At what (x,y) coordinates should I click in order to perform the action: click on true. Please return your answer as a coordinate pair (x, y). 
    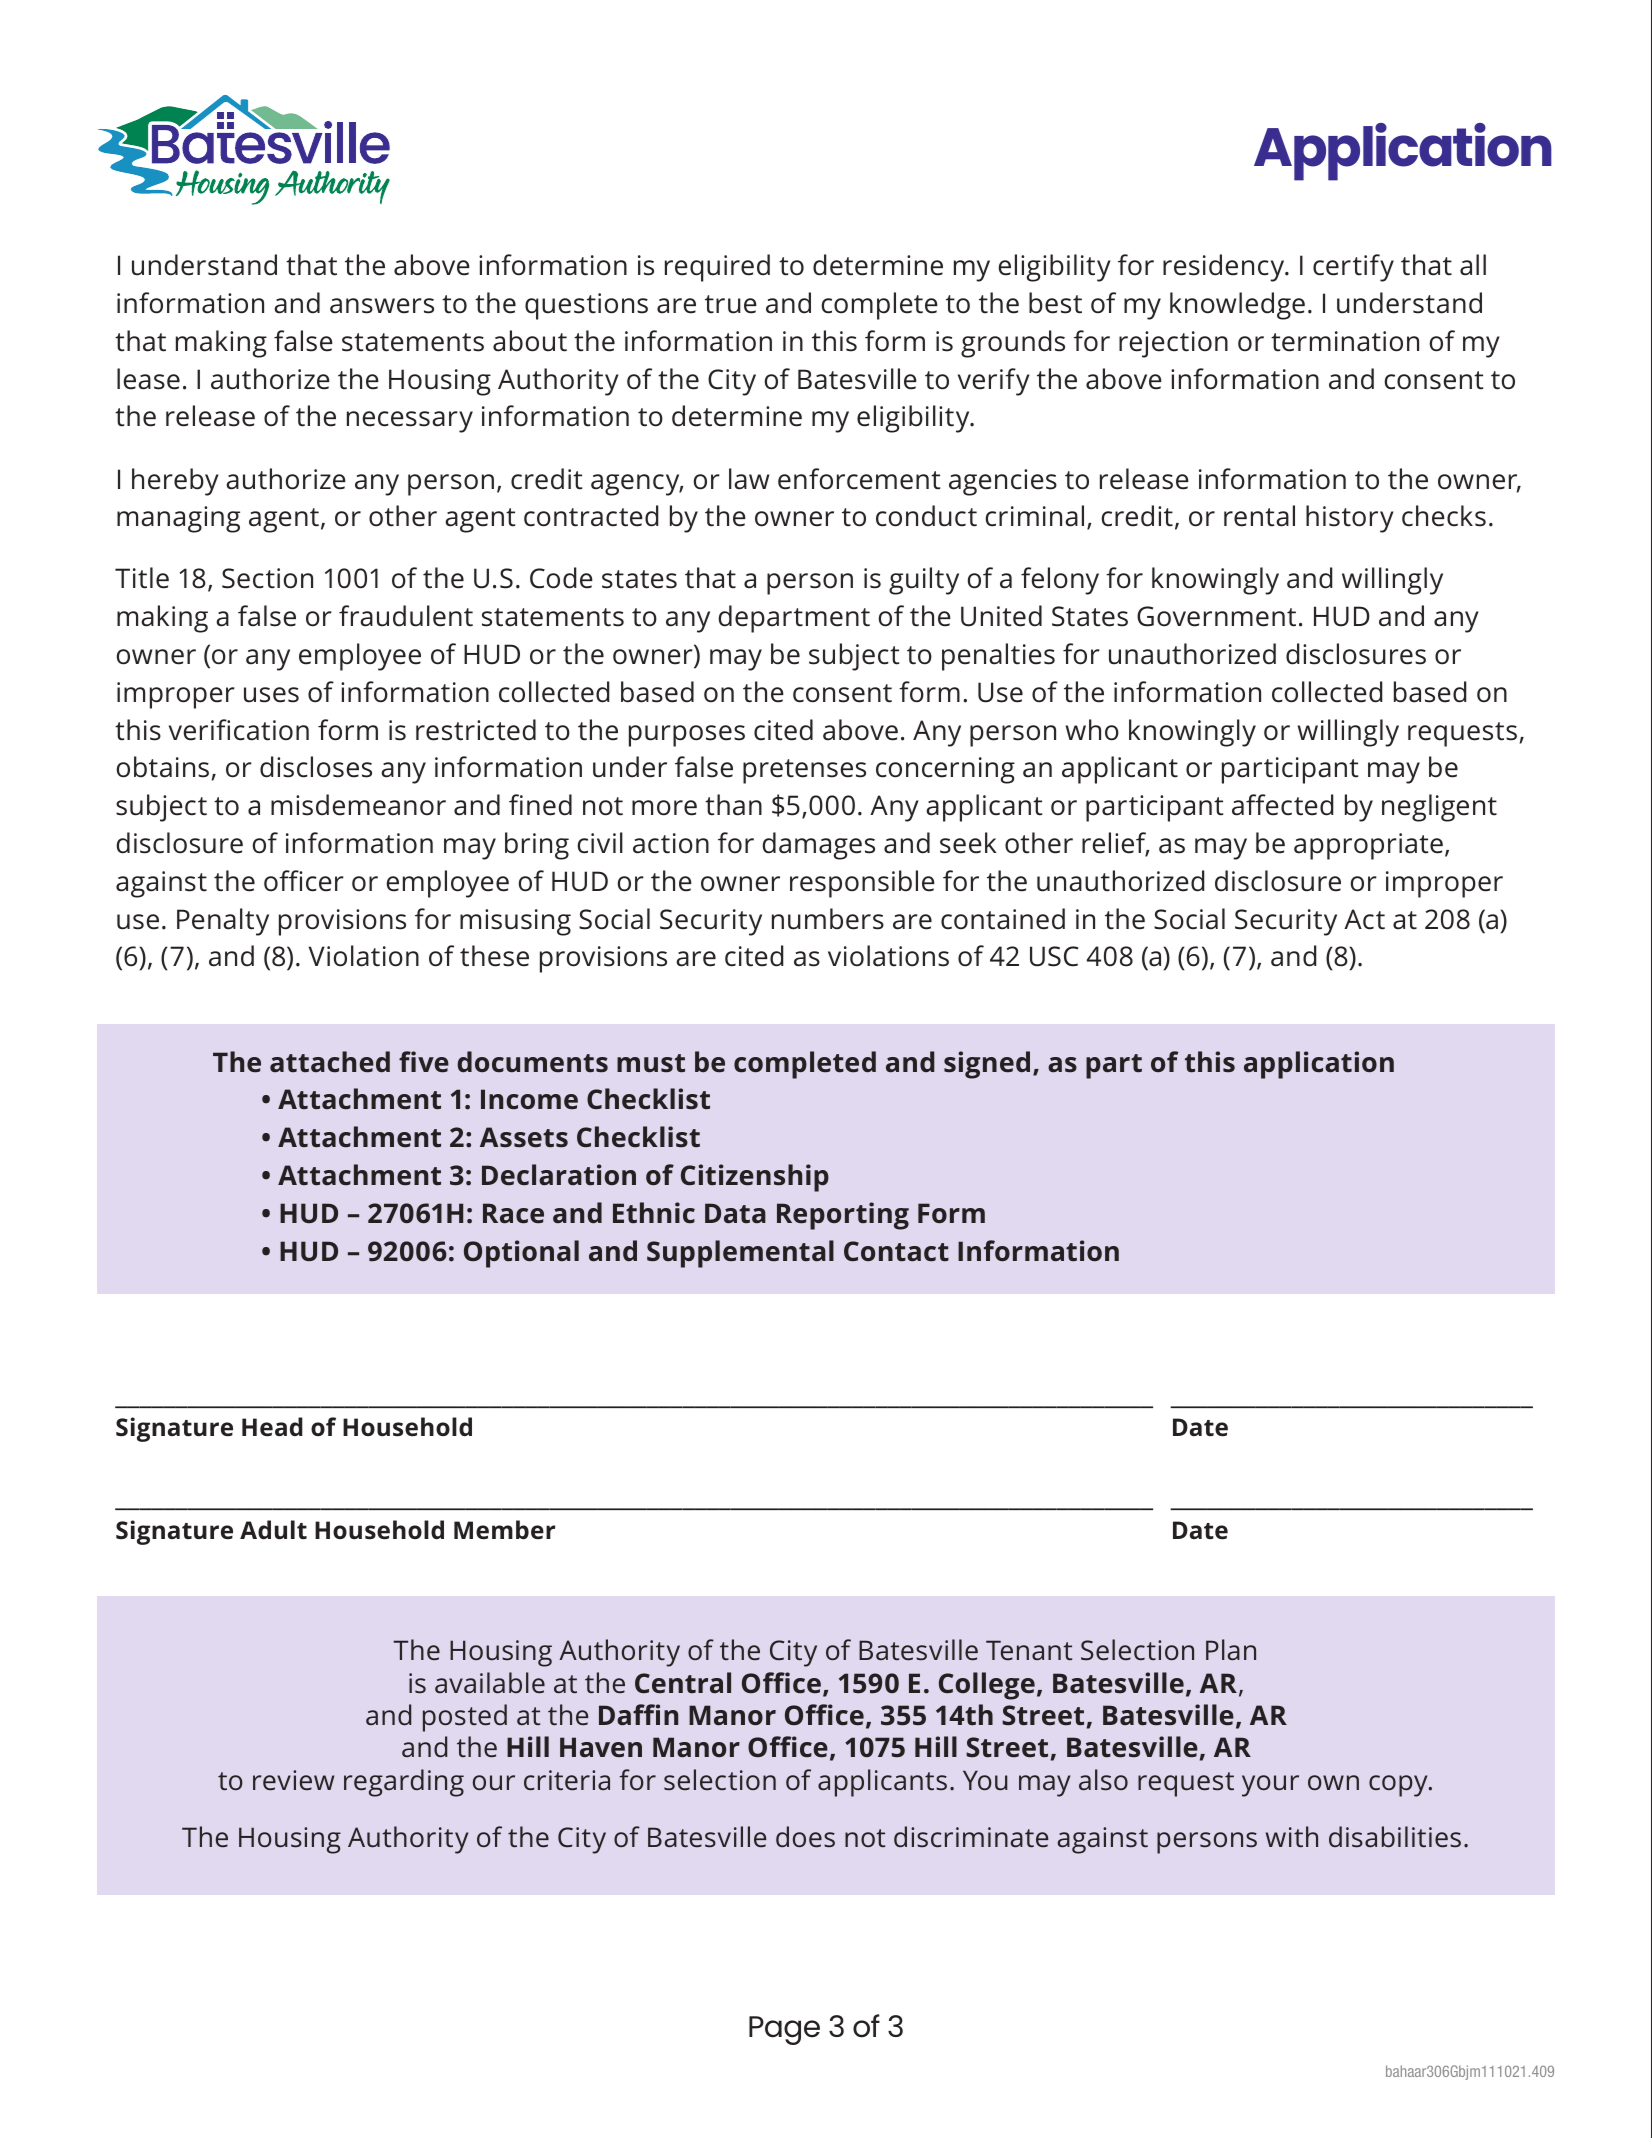
    Looking at the image, I should click on (731, 304).
